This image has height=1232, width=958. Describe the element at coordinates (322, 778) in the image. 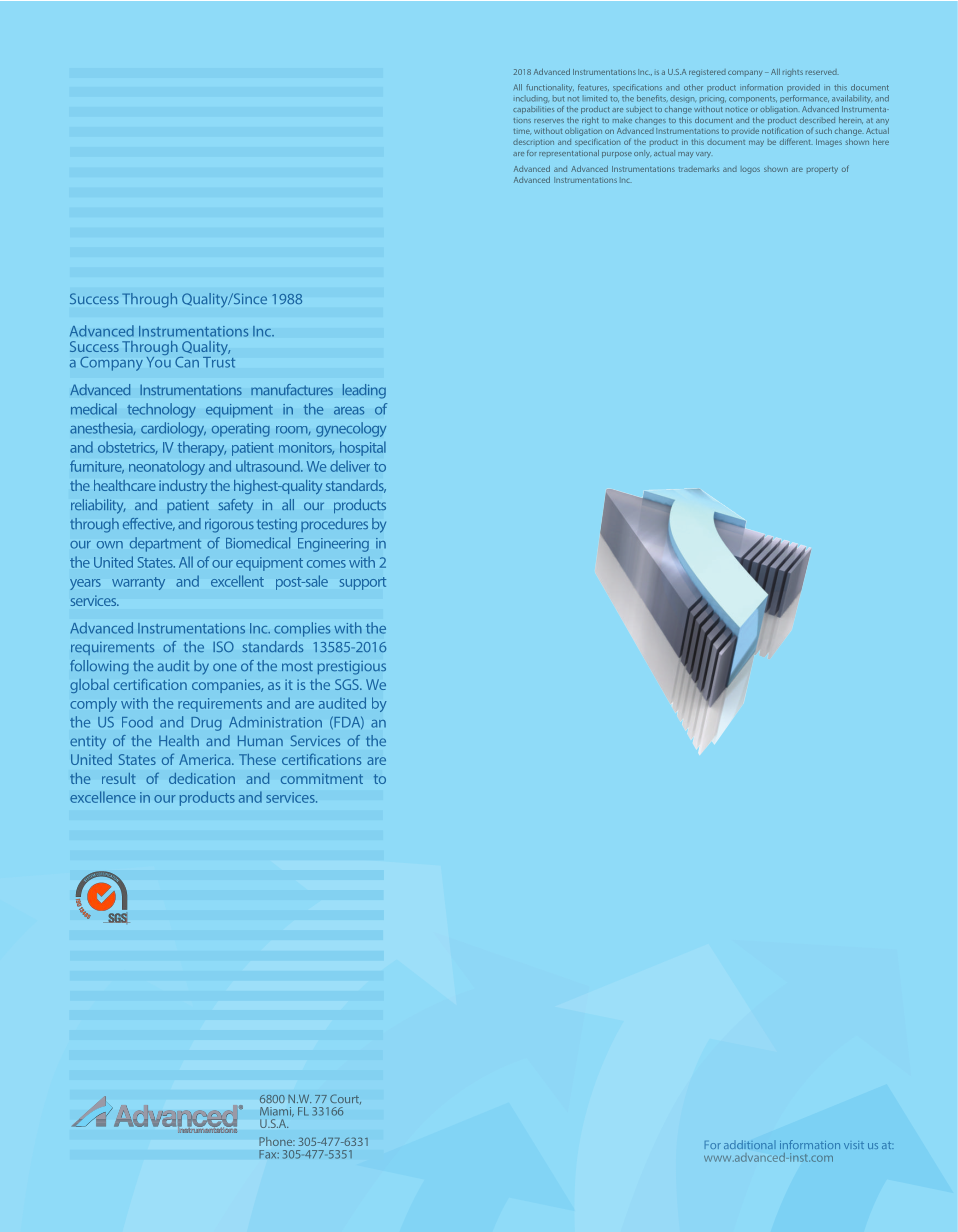

I see `commitment` at that location.
